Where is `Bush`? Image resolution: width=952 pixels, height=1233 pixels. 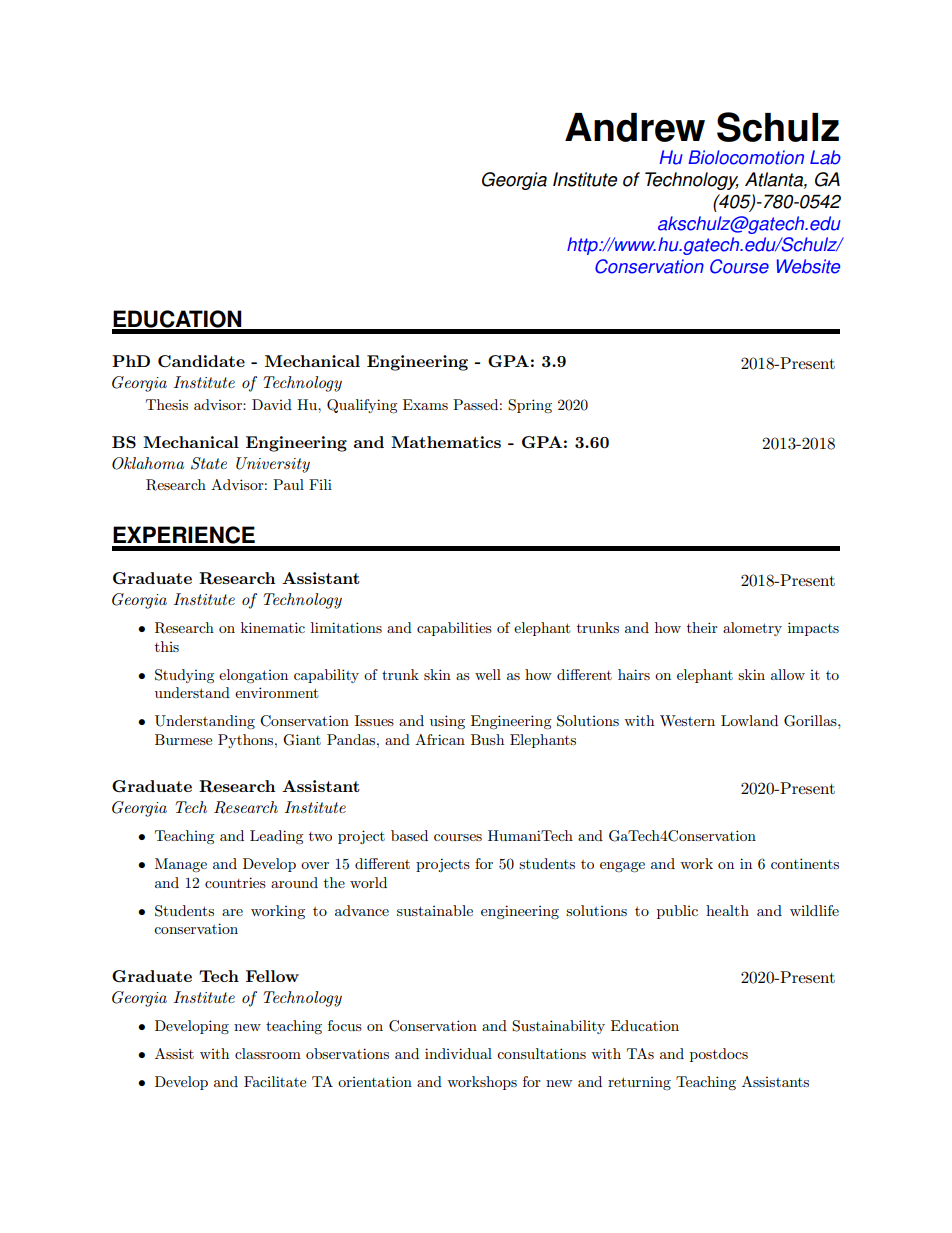
Bush is located at coordinates (487, 739).
